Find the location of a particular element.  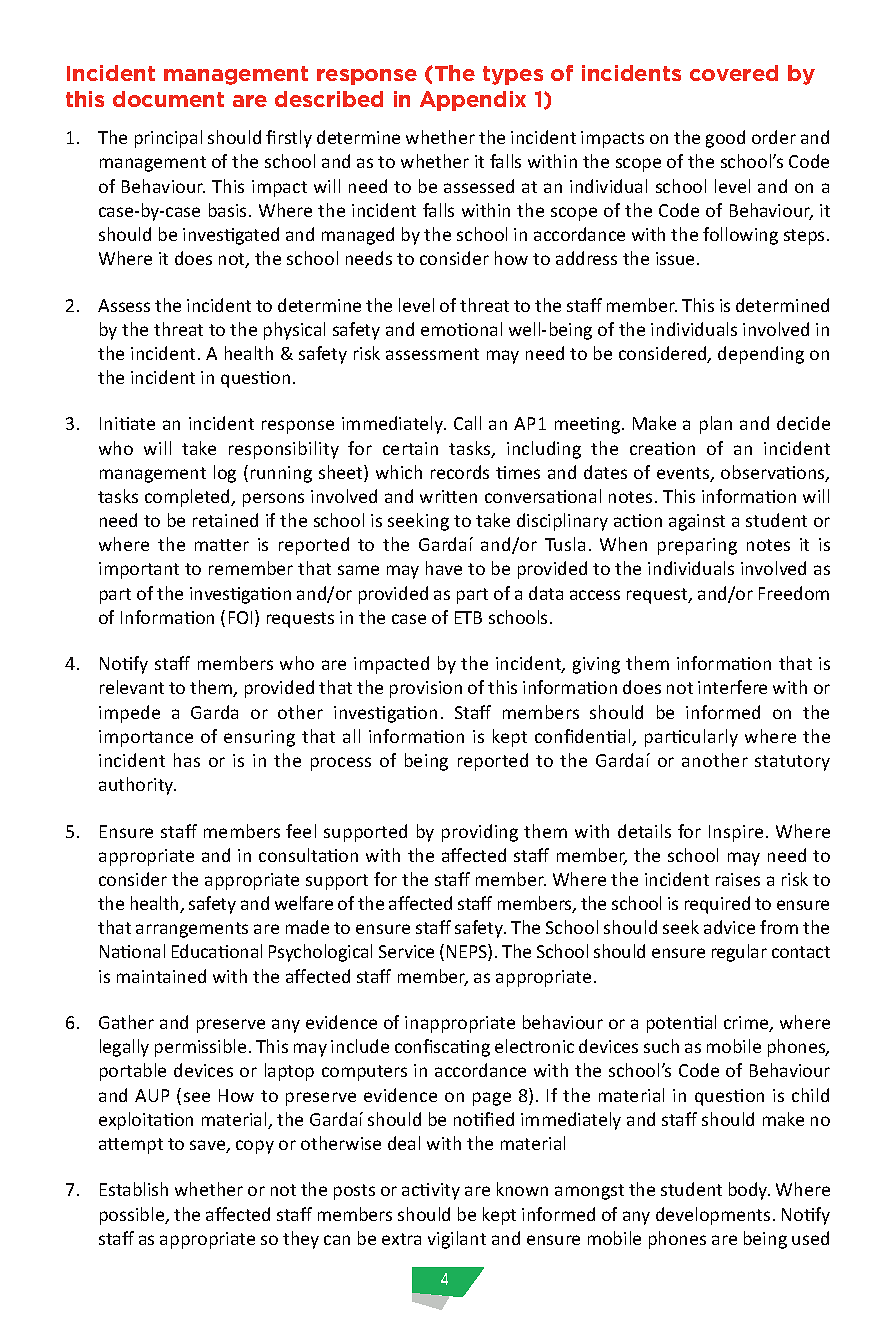

good is located at coordinates (725, 139).
